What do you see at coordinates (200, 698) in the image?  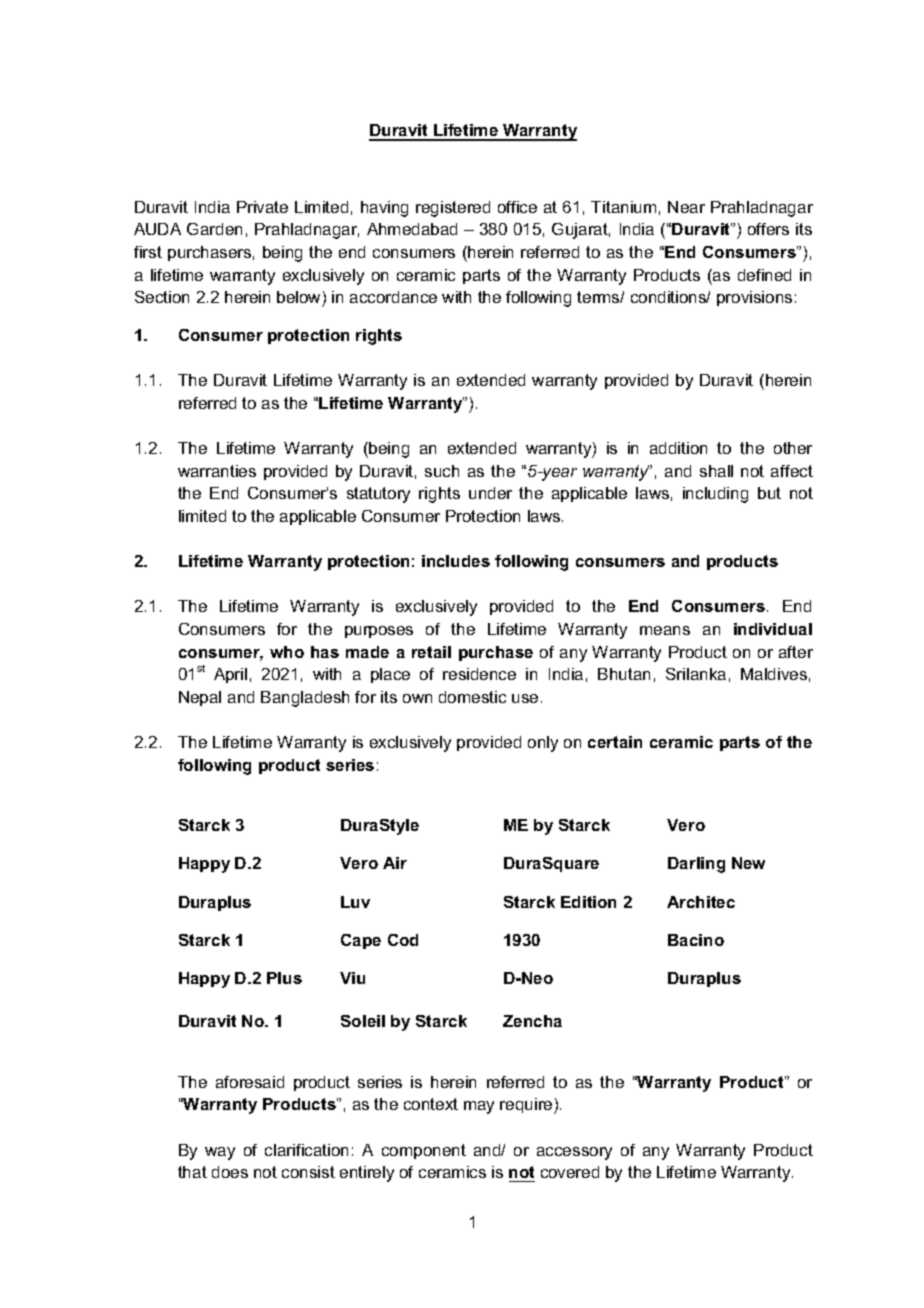 I see `Nepal` at bounding box center [200, 698].
